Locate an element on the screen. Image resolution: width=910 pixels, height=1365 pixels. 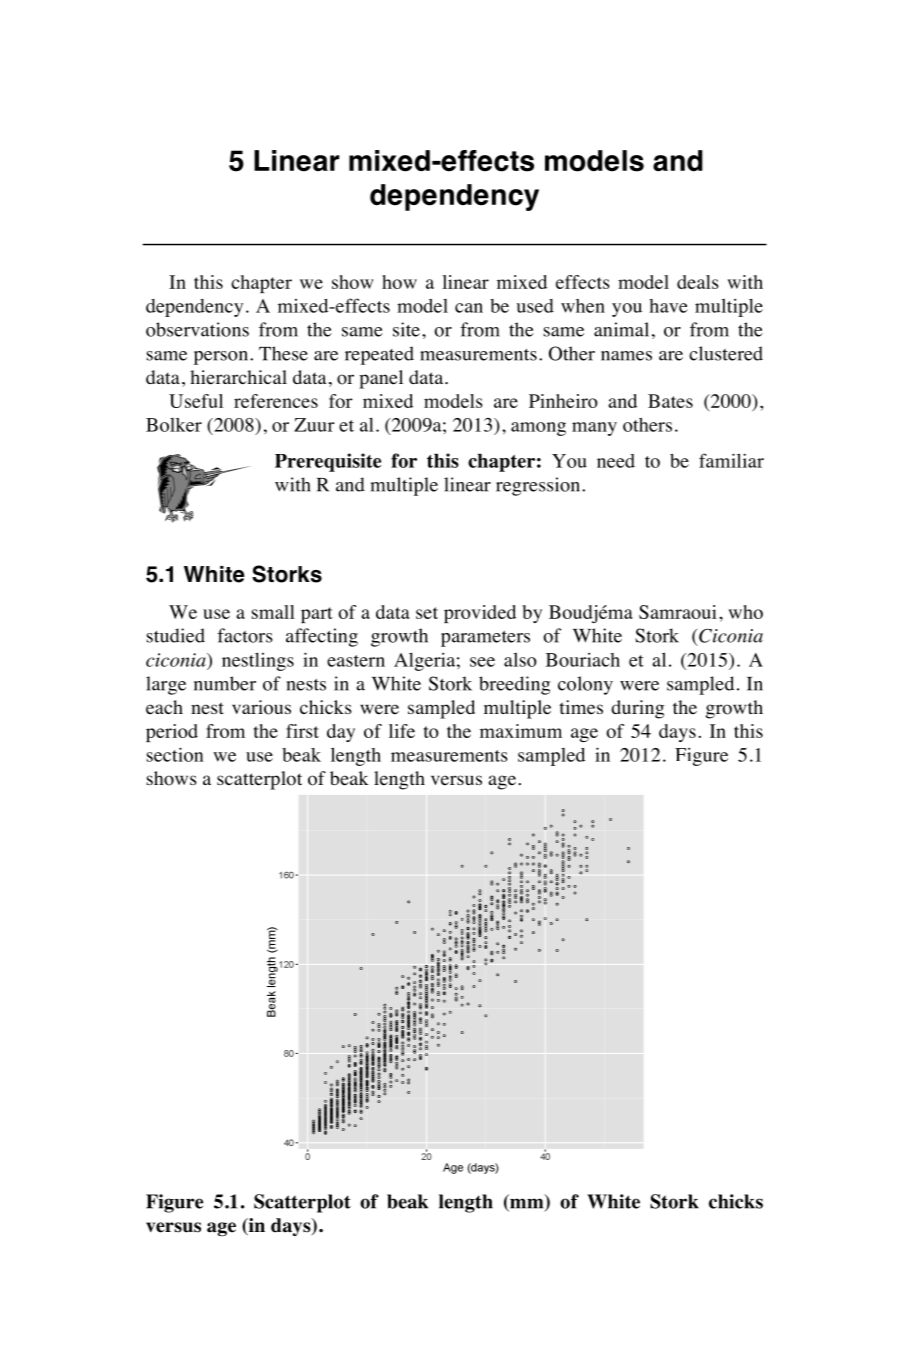
set is located at coordinates (427, 613).
